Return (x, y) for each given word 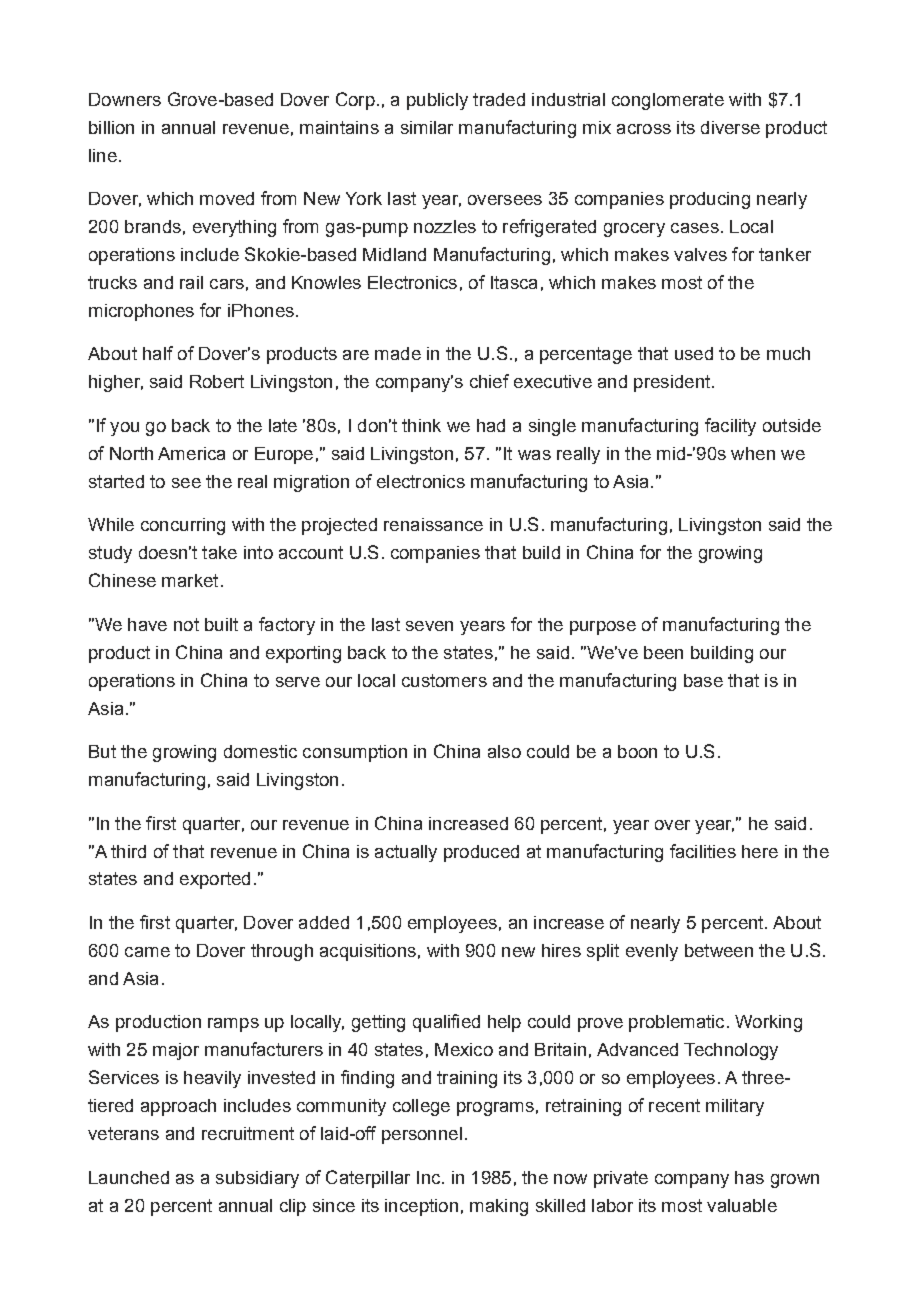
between (719, 950)
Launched (129, 1177)
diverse (730, 127)
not (186, 624)
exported (215, 880)
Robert (217, 381)
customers (444, 680)
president (672, 383)
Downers (125, 99)
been (663, 652)
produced (481, 853)
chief (489, 381)
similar (427, 127)
